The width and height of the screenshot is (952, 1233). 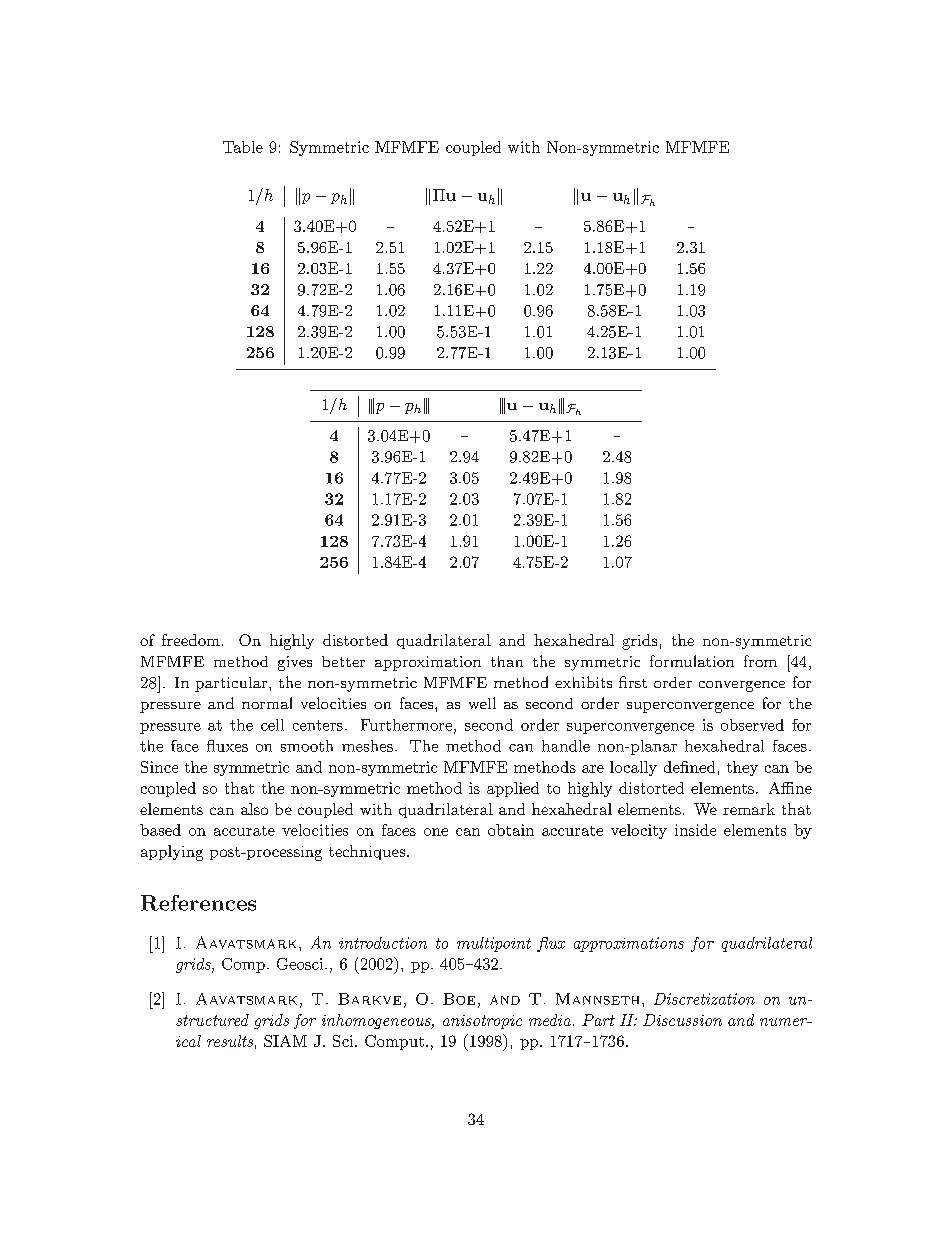 What do you see at coordinates (243, 147) in the screenshot?
I see `Table` at bounding box center [243, 147].
